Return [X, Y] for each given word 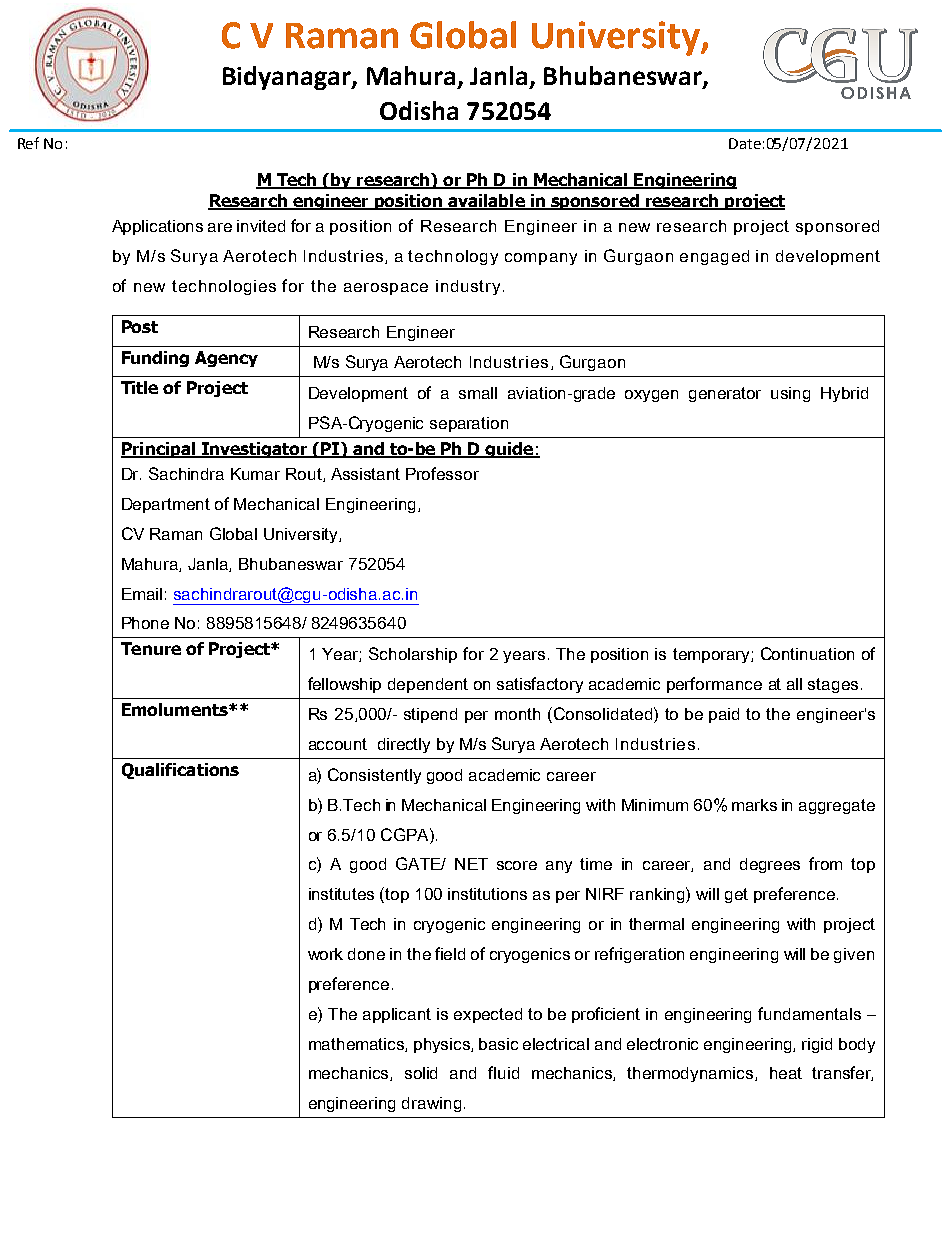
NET [471, 864]
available [486, 201]
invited [261, 226]
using [790, 394]
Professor [442, 473]
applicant [397, 1015]
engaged [714, 257]
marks [754, 805]
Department [166, 505]
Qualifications [180, 771]
